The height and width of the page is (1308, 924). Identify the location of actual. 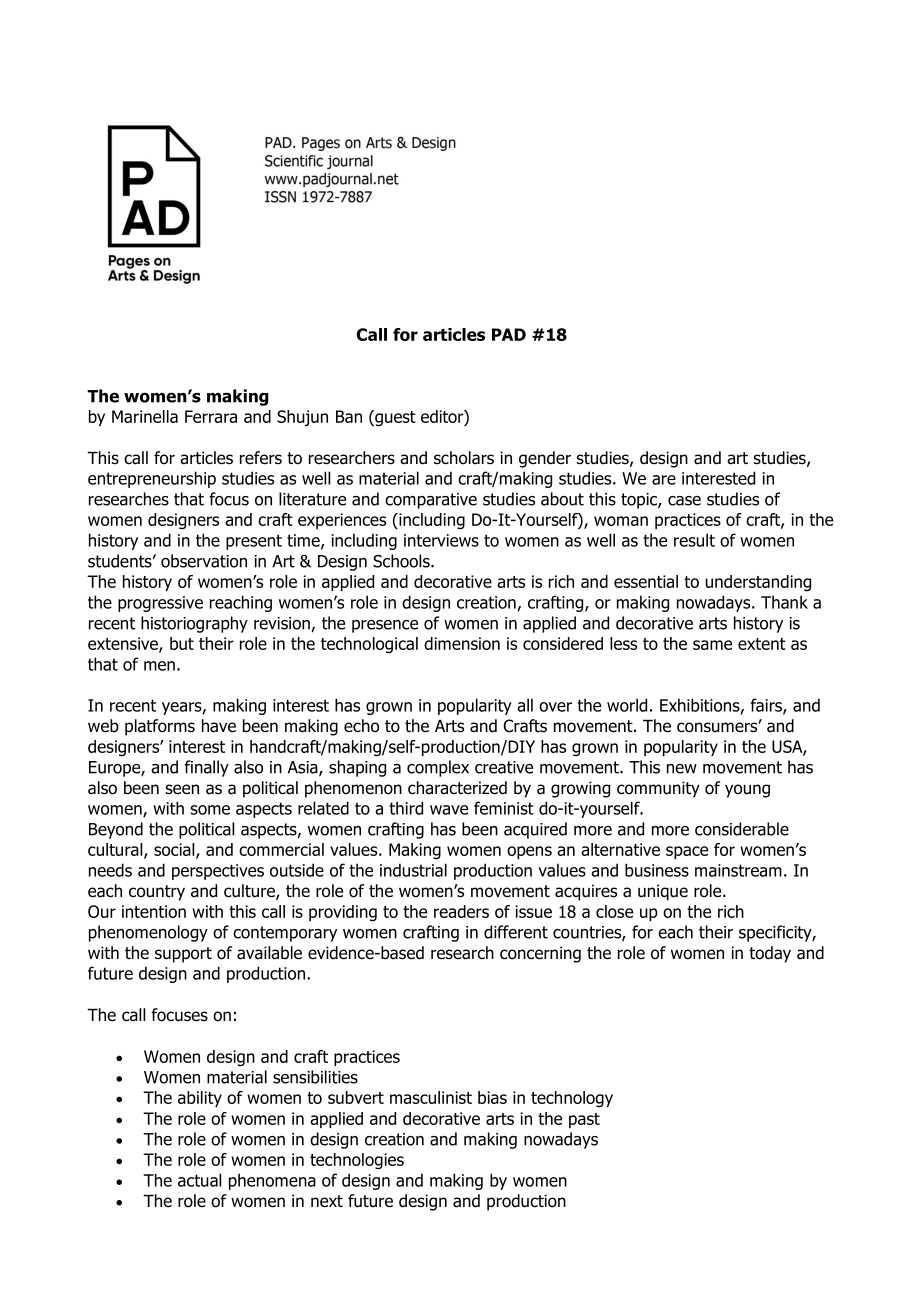
(199, 1180).
